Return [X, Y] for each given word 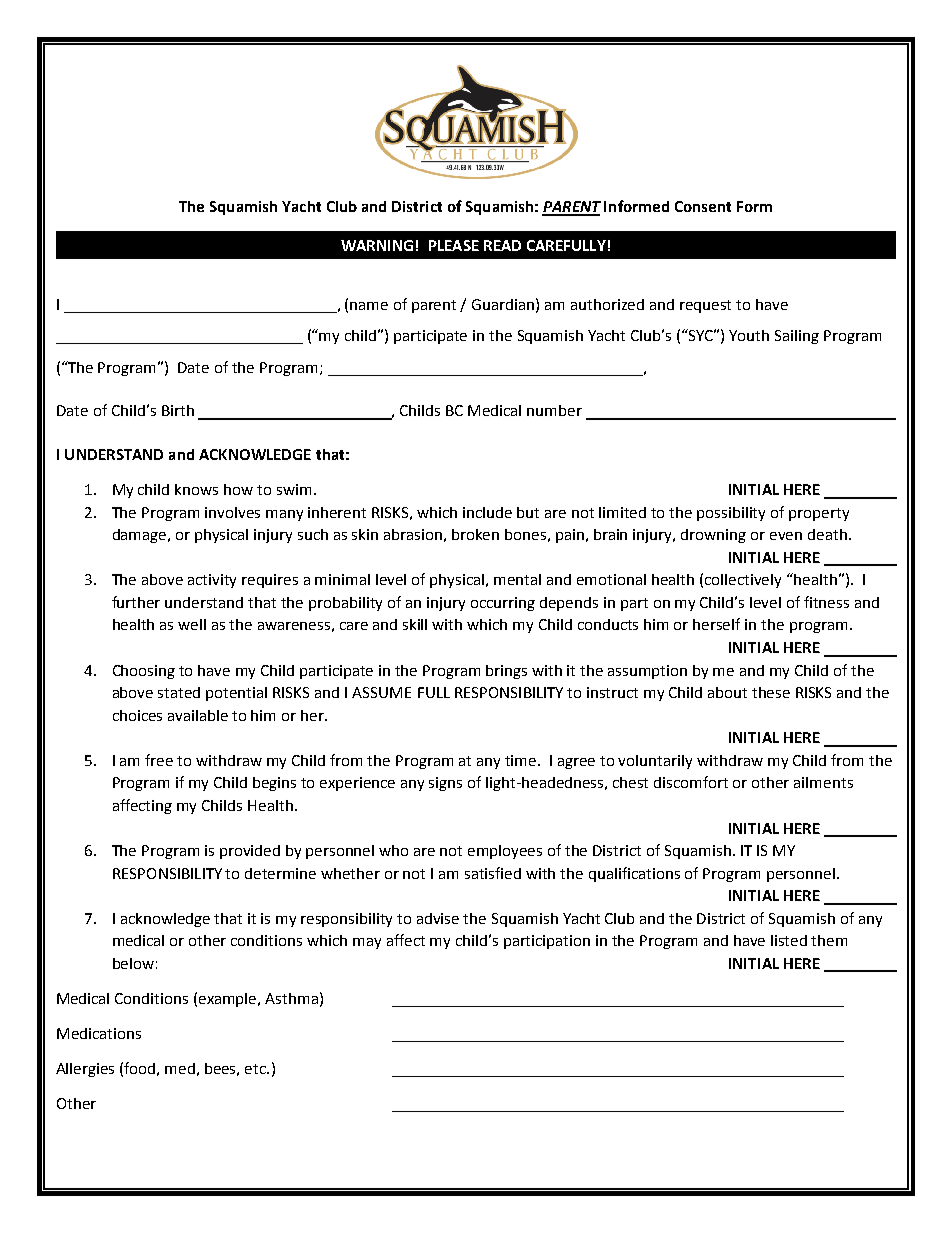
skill [415, 624]
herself [716, 624]
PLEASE [454, 245]
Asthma [291, 998]
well [192, 624]
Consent [703, 206]
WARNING [377, 245]
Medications [99, 1033]
